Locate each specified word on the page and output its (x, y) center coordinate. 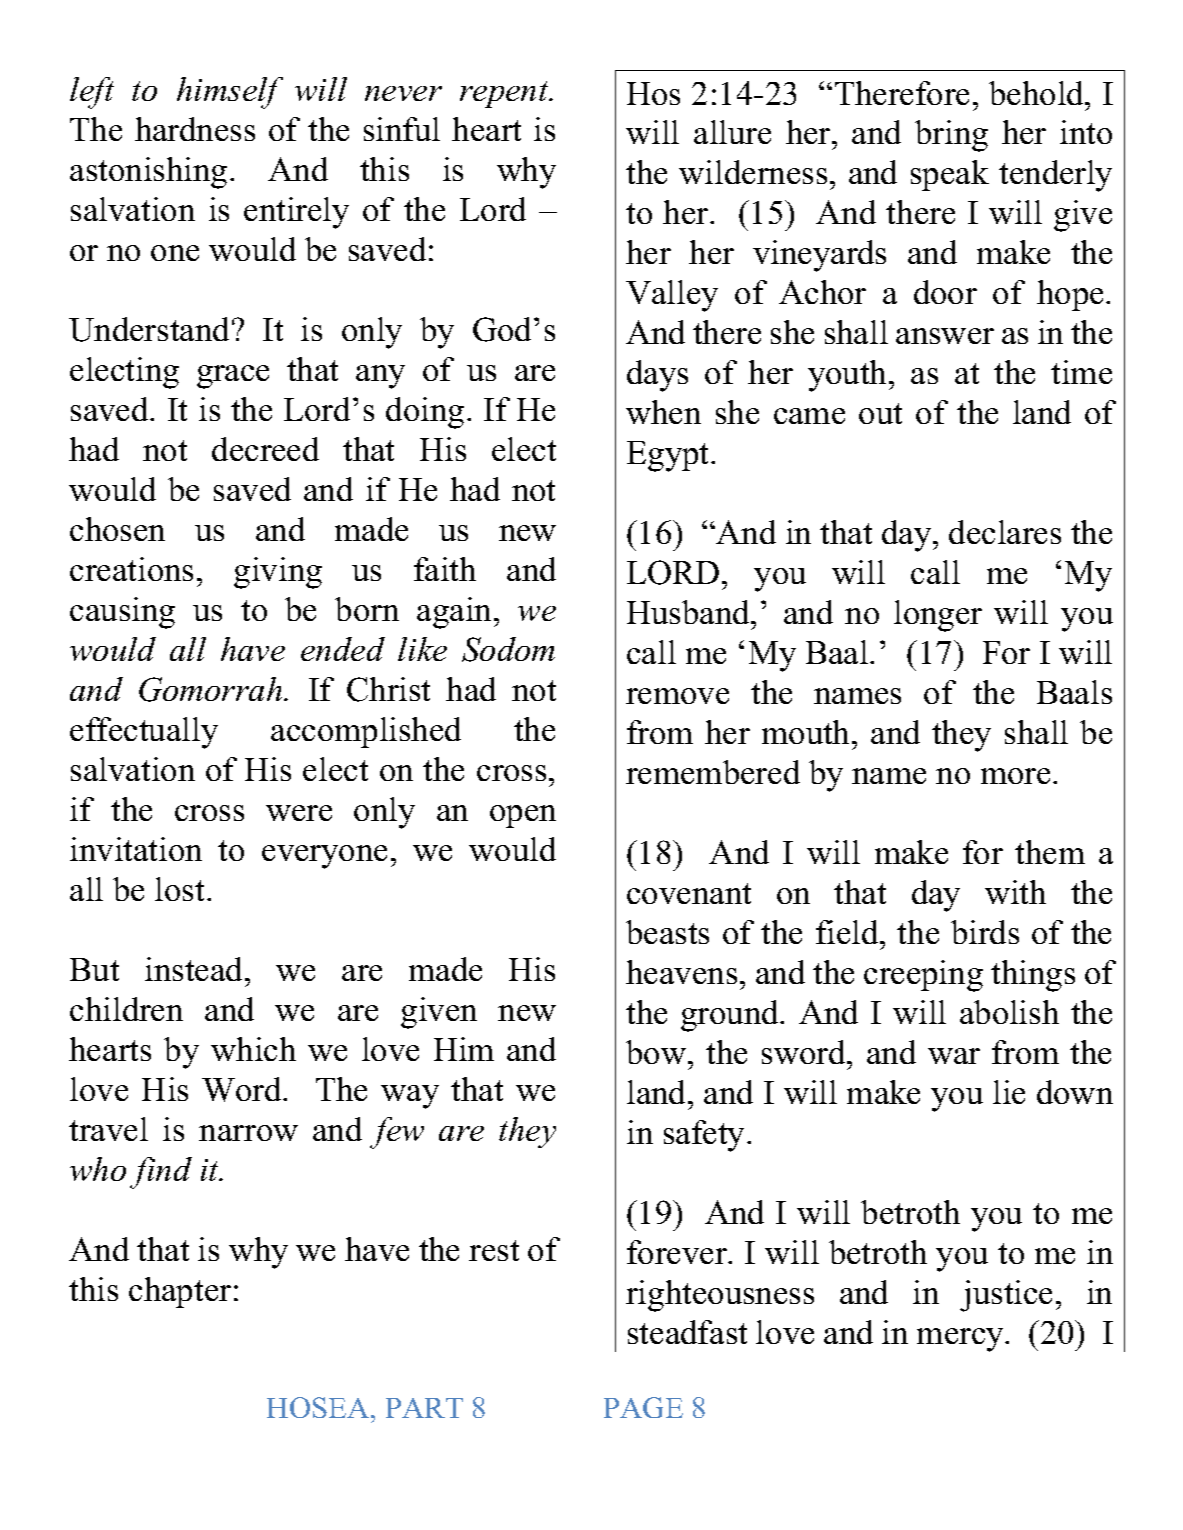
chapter (180, 1292)
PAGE (643, 1407)
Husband (689, 612)
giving (278, 573)
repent (505, 94)
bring (951, 136)
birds (985, 932)
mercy (961, 1340)
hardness (195, 129)
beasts (667, 932)
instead (195, 969)
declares (1005, 532)
